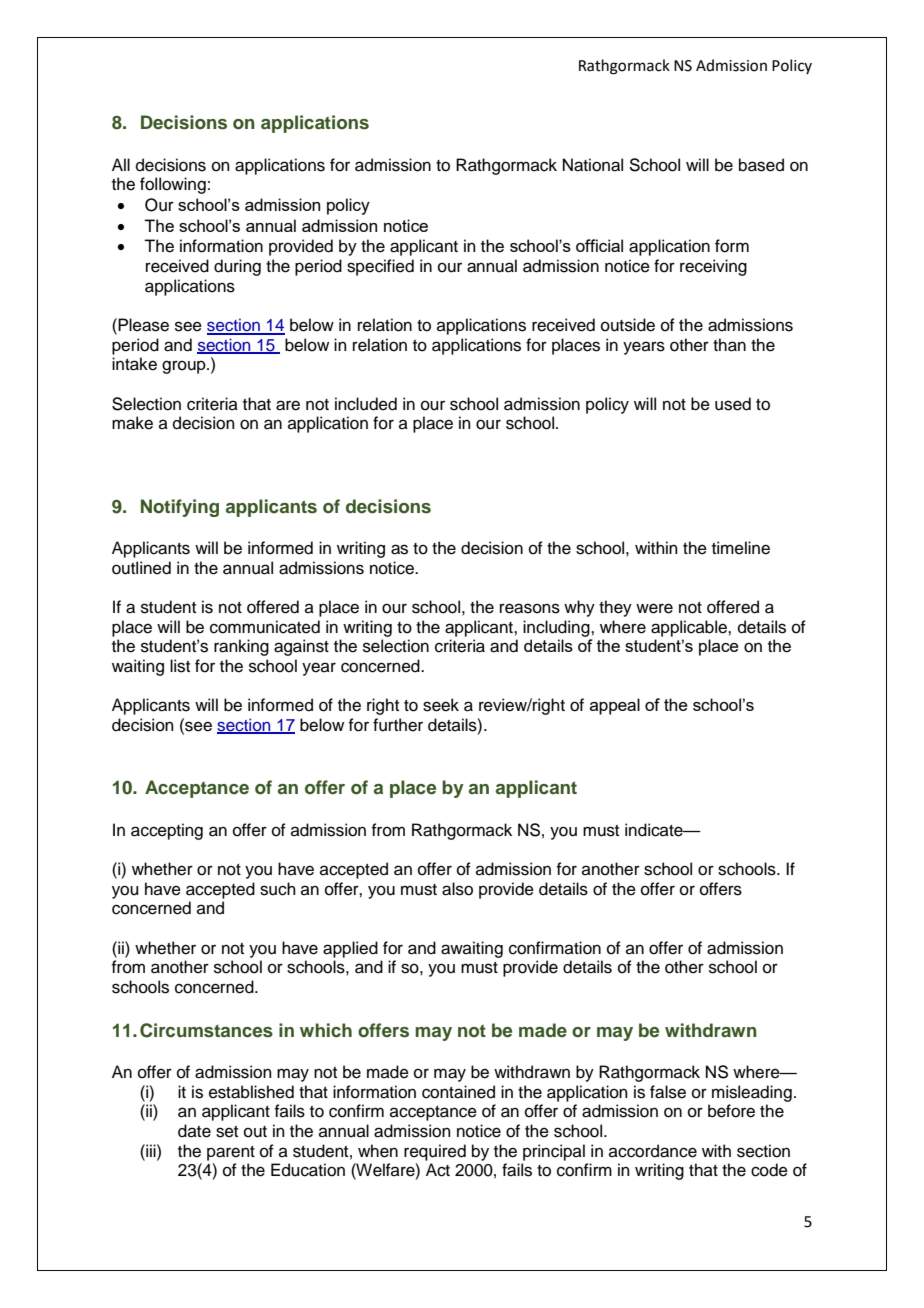  What do you see at coordinates (180, 508) in the image?
I see `Notifying` at bounding box center [180, 508].
